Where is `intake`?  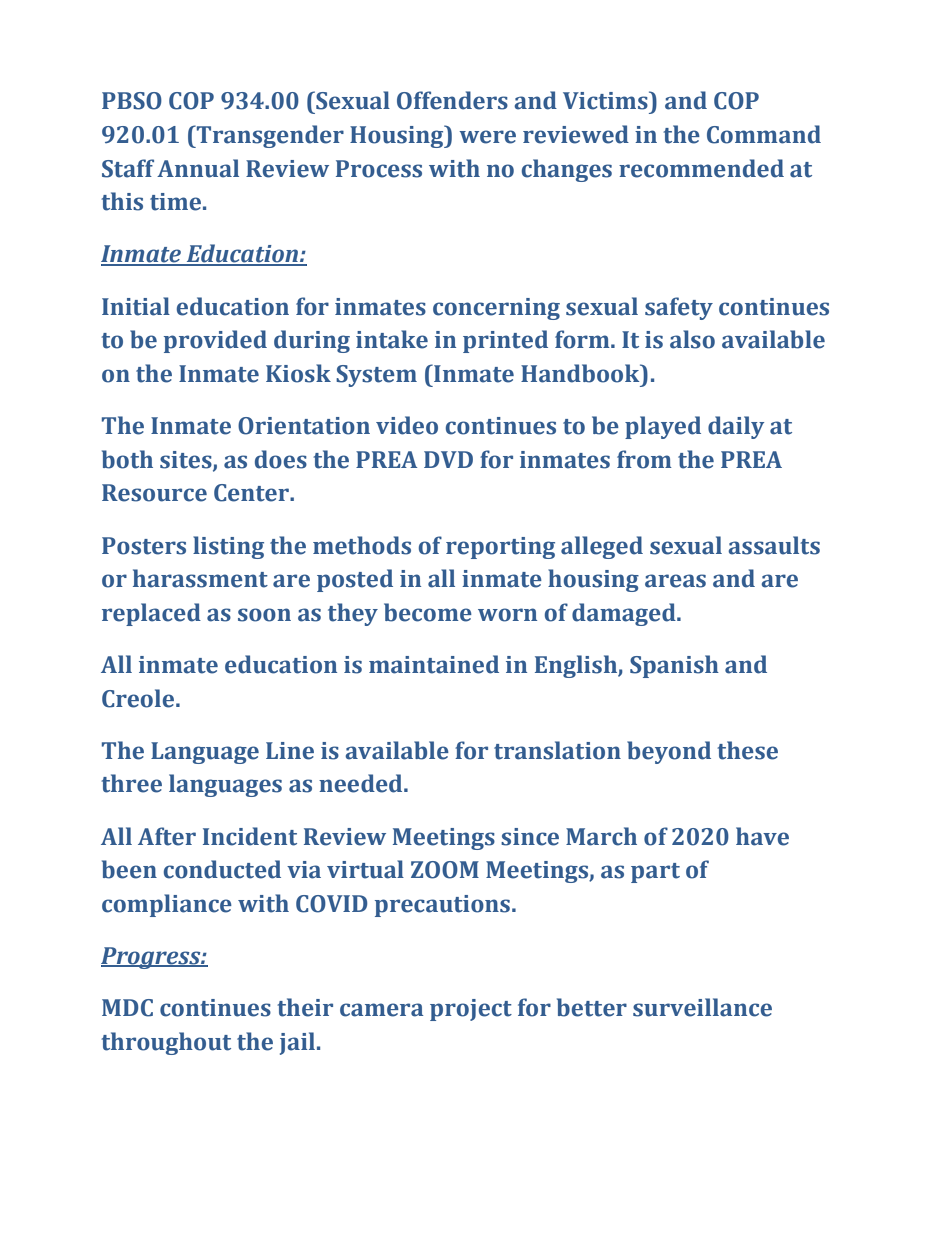
intake is located at coordinates (392, 339).
